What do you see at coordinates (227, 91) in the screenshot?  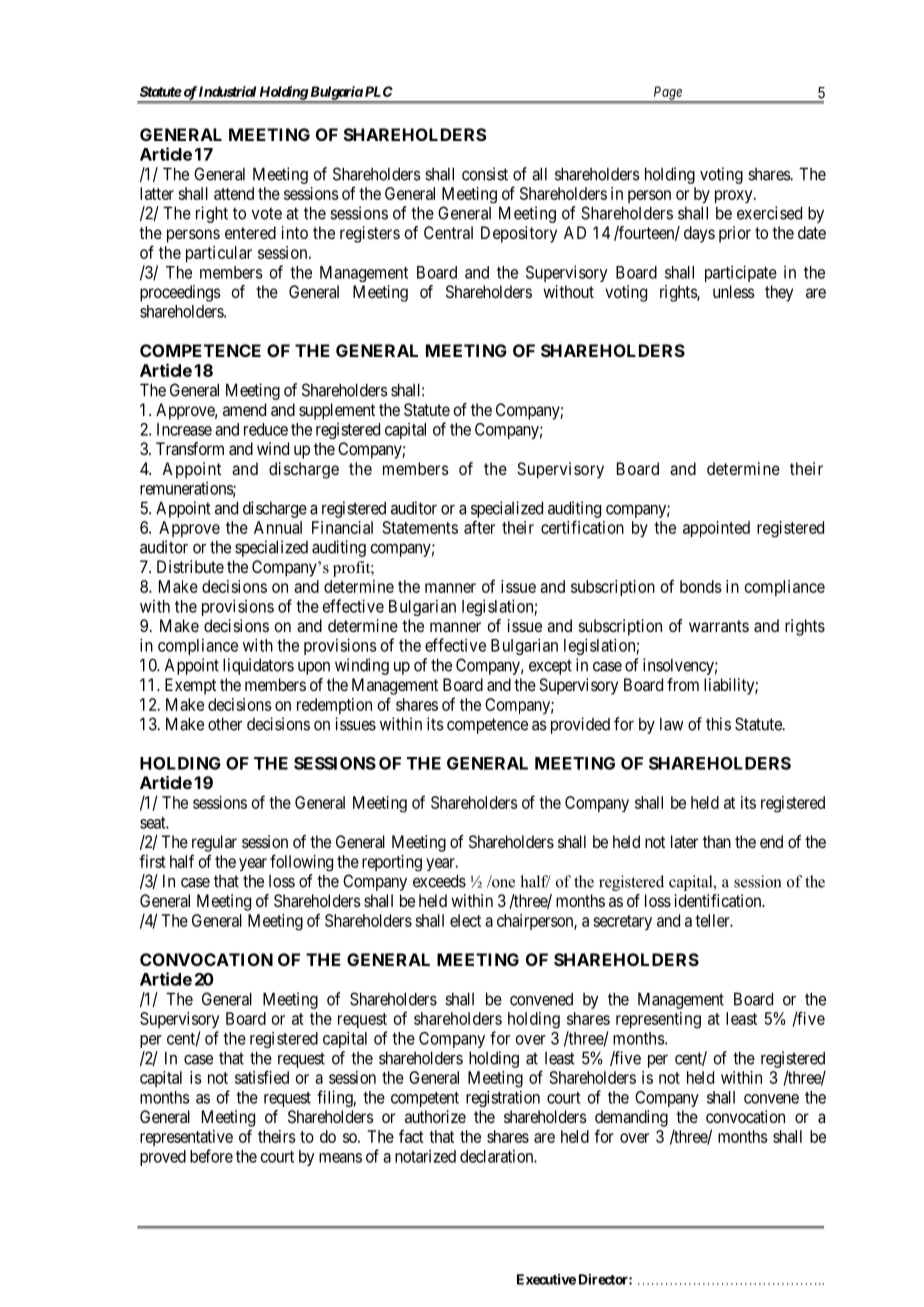 I see `Industrial` at bounding box center [227, 91].
